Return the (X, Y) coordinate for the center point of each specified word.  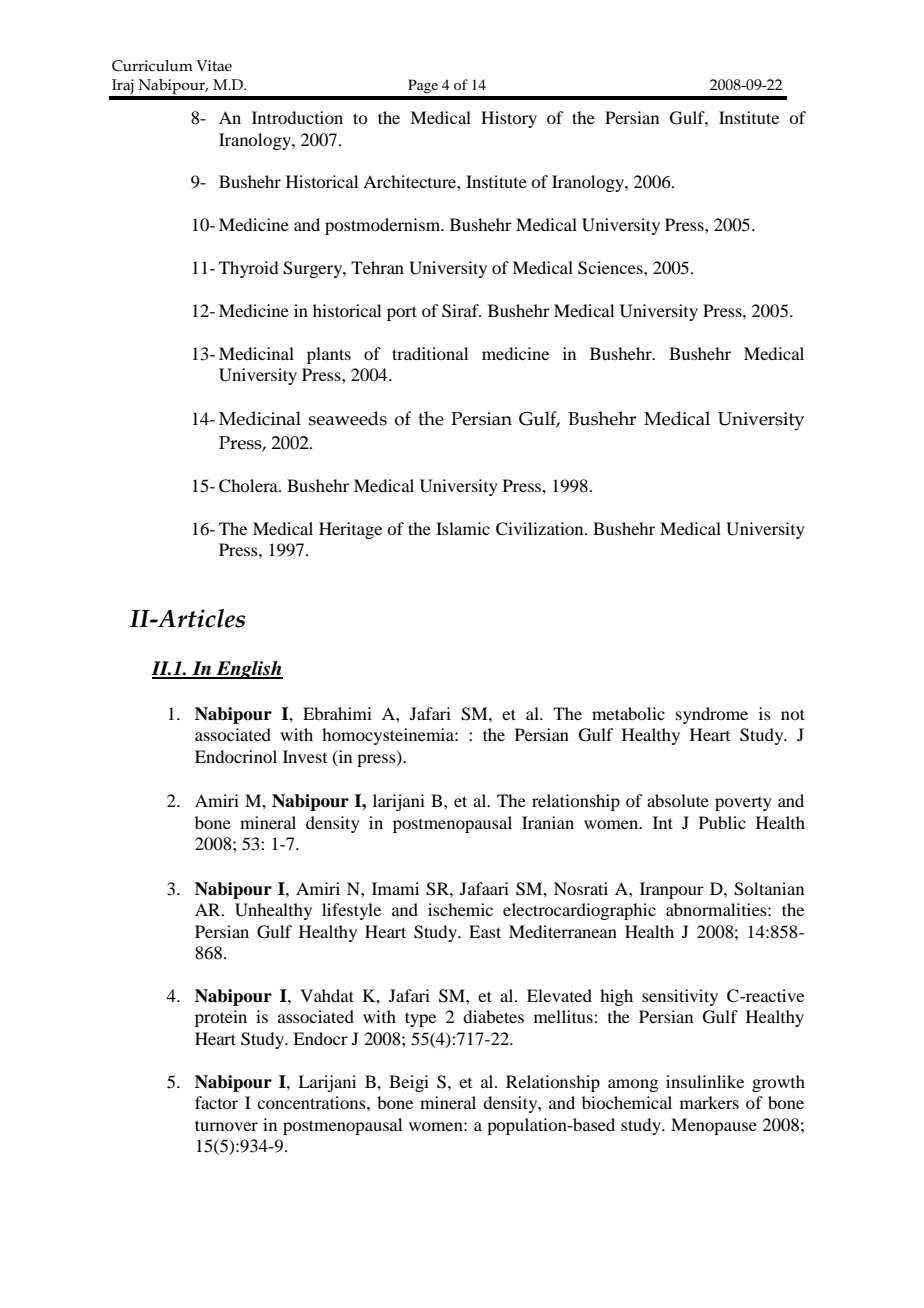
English (249, 670)
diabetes (493, 1016)
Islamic (463, 528)
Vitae (214, 66)
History (509, 119)
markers (709, 1102)
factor (216, 1102)
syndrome (712, 715)
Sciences (611, 268)
